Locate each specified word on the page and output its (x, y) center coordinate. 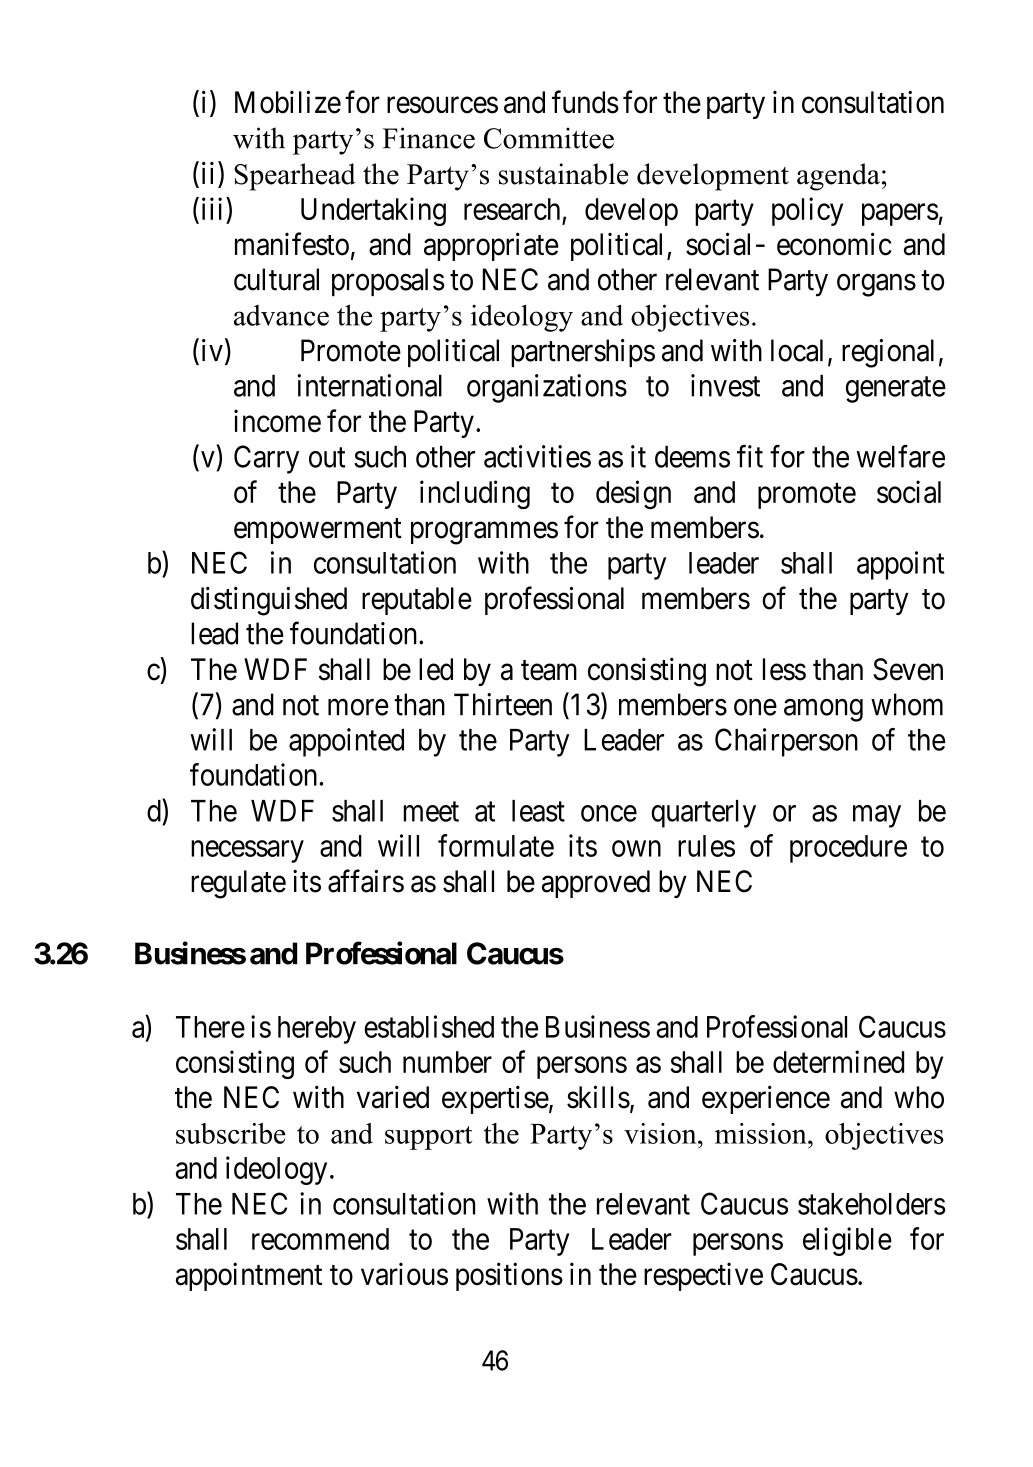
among (823, 710)
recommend (320, 1239)
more (358, 707)
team (549, 670)
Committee (549, 138)
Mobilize (288, 102)
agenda (838, 177)
